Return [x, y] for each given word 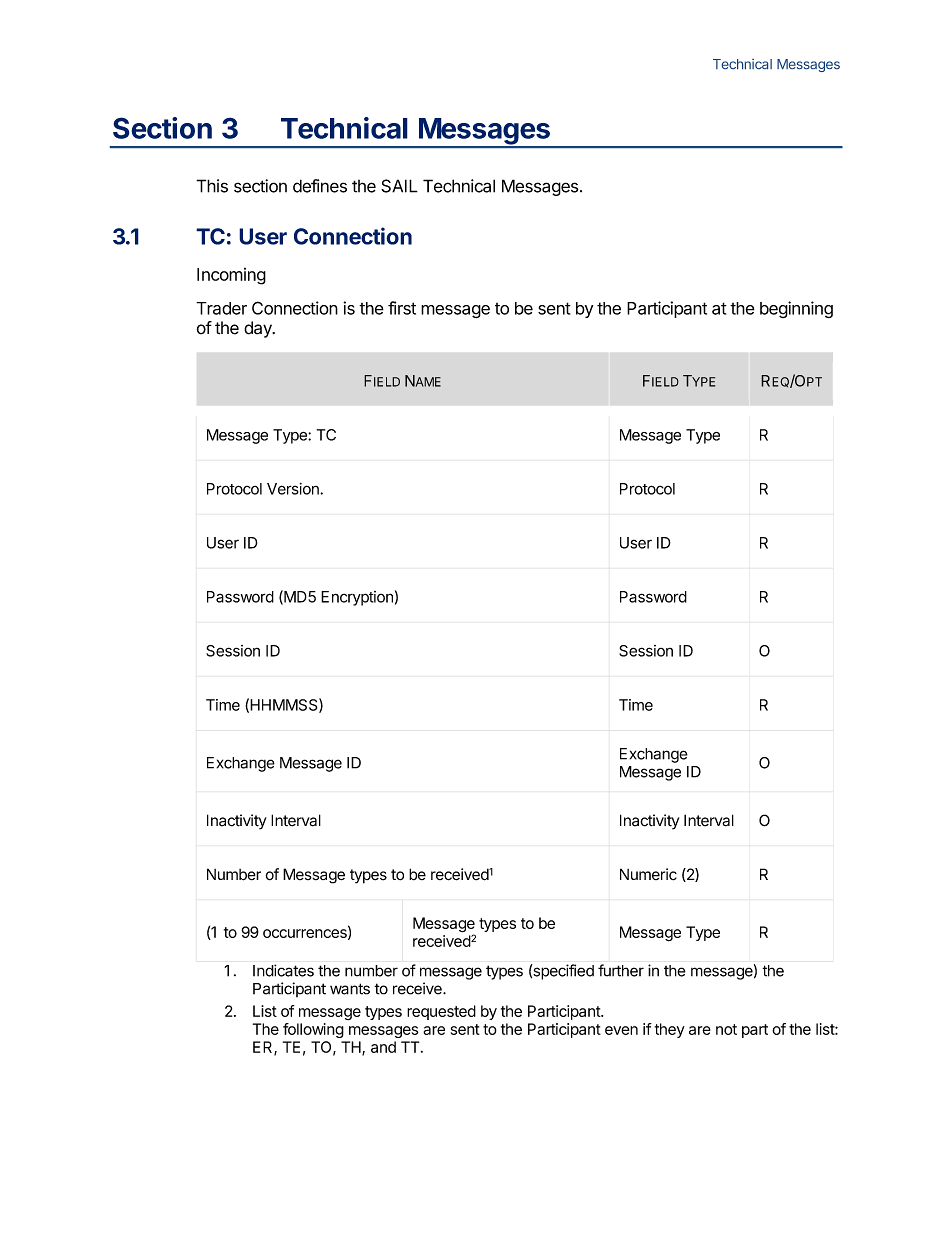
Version [294, 489]
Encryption [357, 598]
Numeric [648, 874]
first [402, 308]
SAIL [399, 186]
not [726, 1029]
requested [441, 1012]
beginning [796, 309]
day [259, 329]
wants [350, 989]
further [621, 970]
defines [320, 186]
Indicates [283, 970]
